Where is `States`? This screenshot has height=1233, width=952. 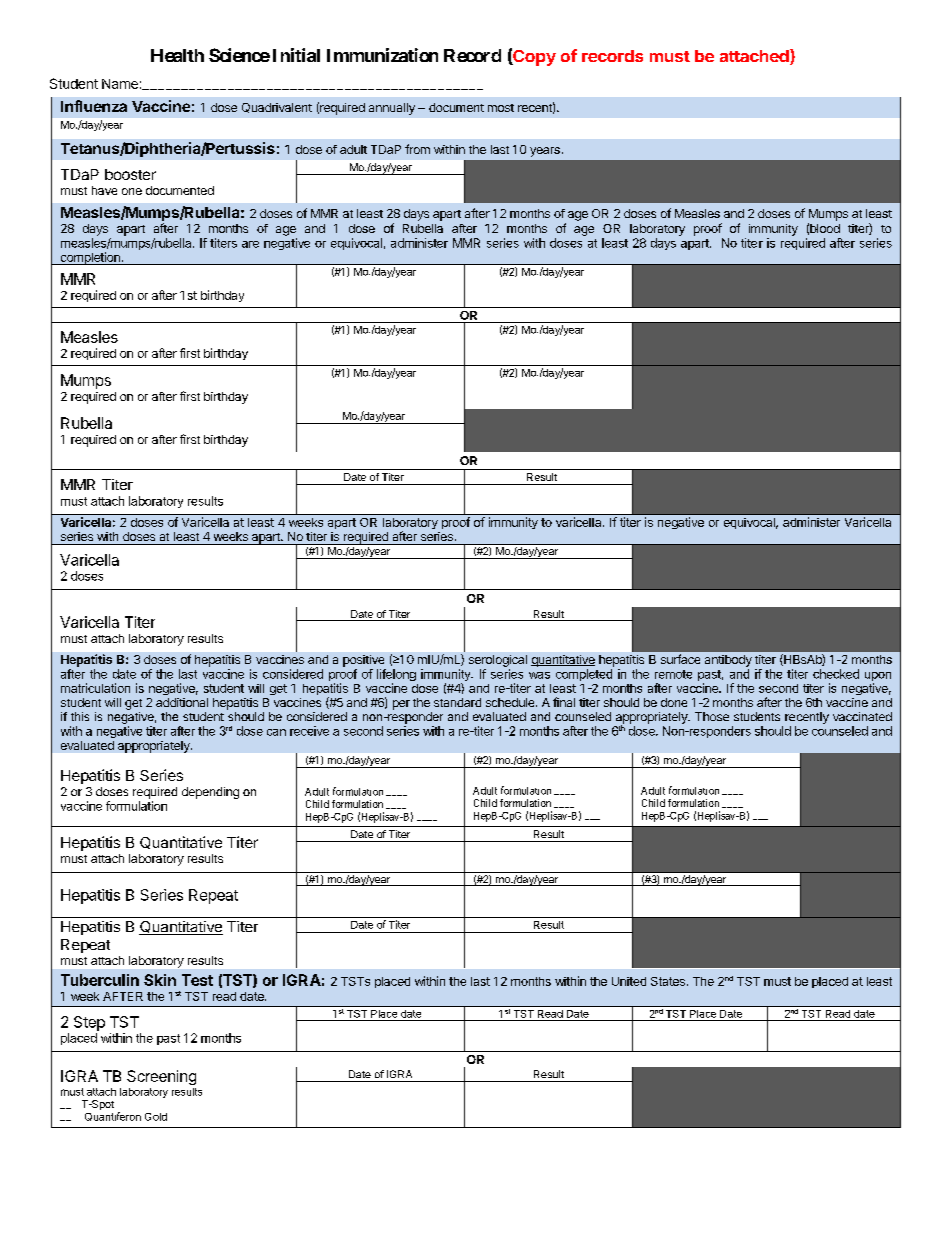
States is located at coordinates (668, 981).
